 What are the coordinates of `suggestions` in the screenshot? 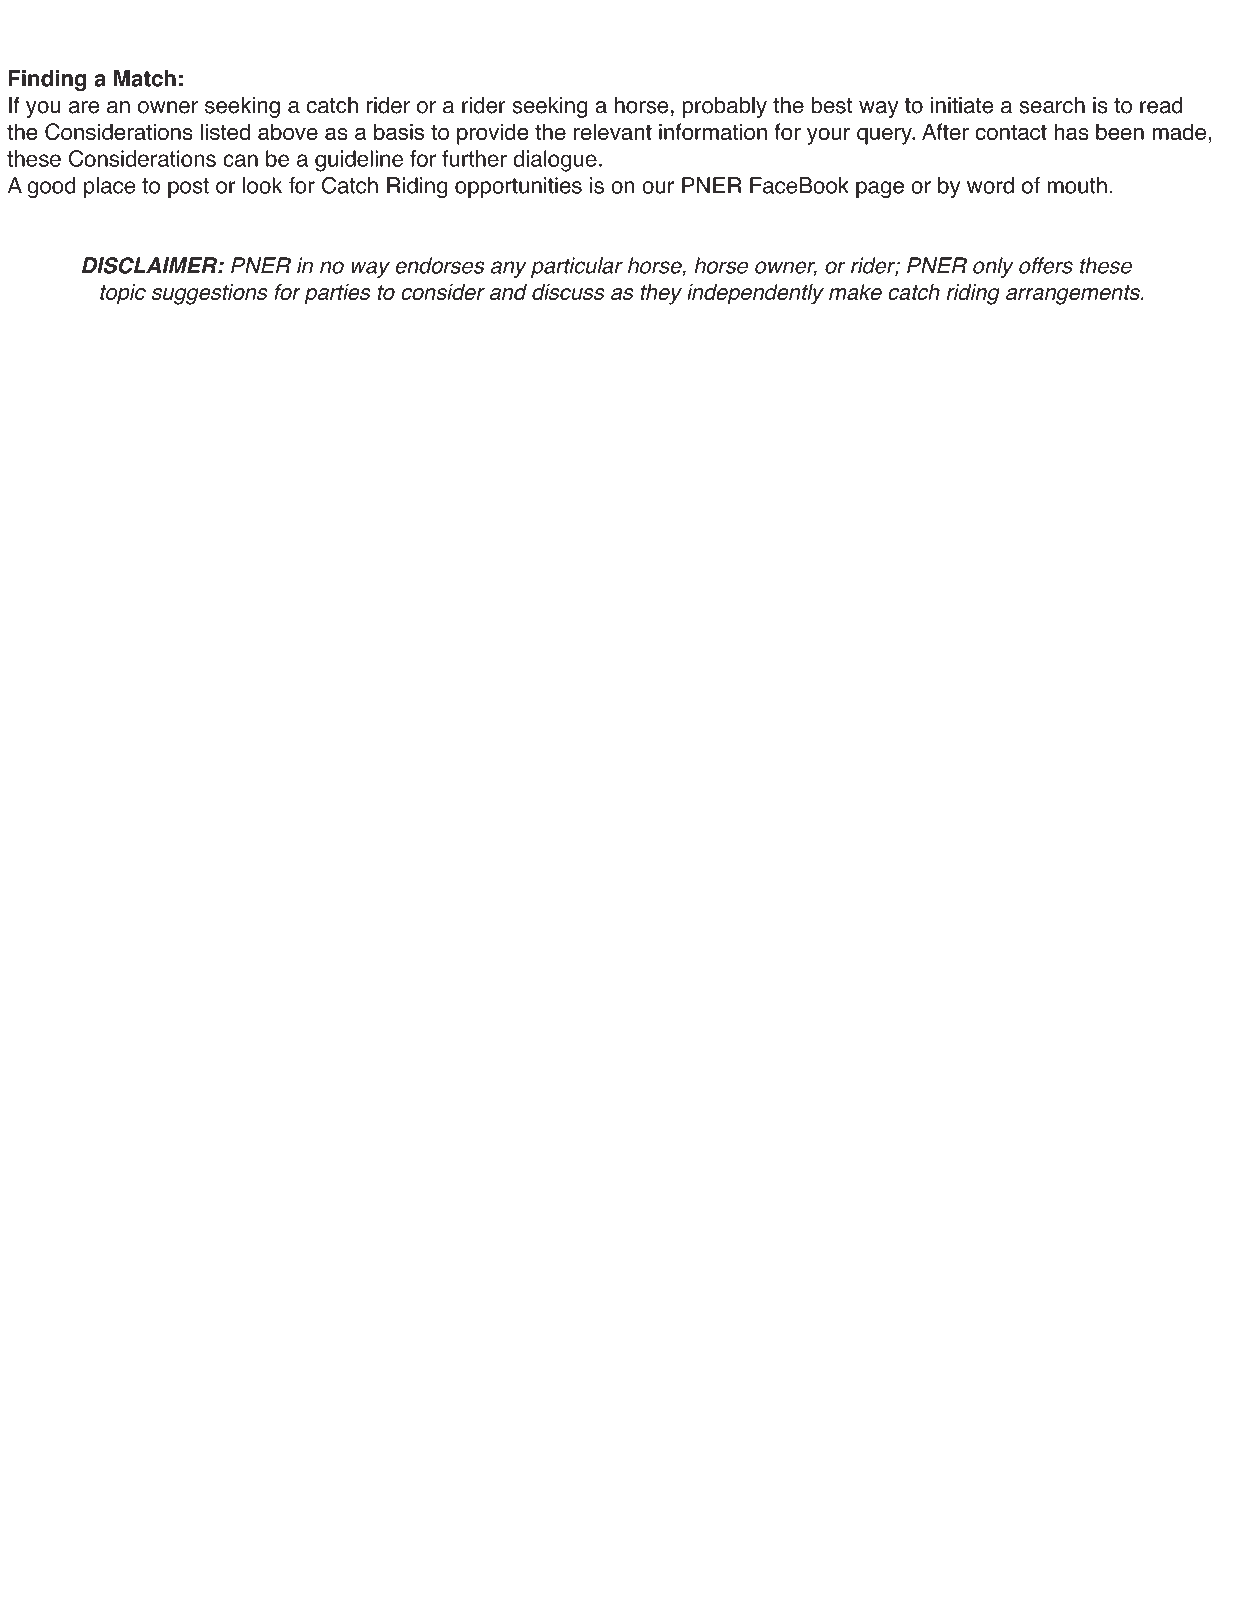 It's located at (210, 294).
